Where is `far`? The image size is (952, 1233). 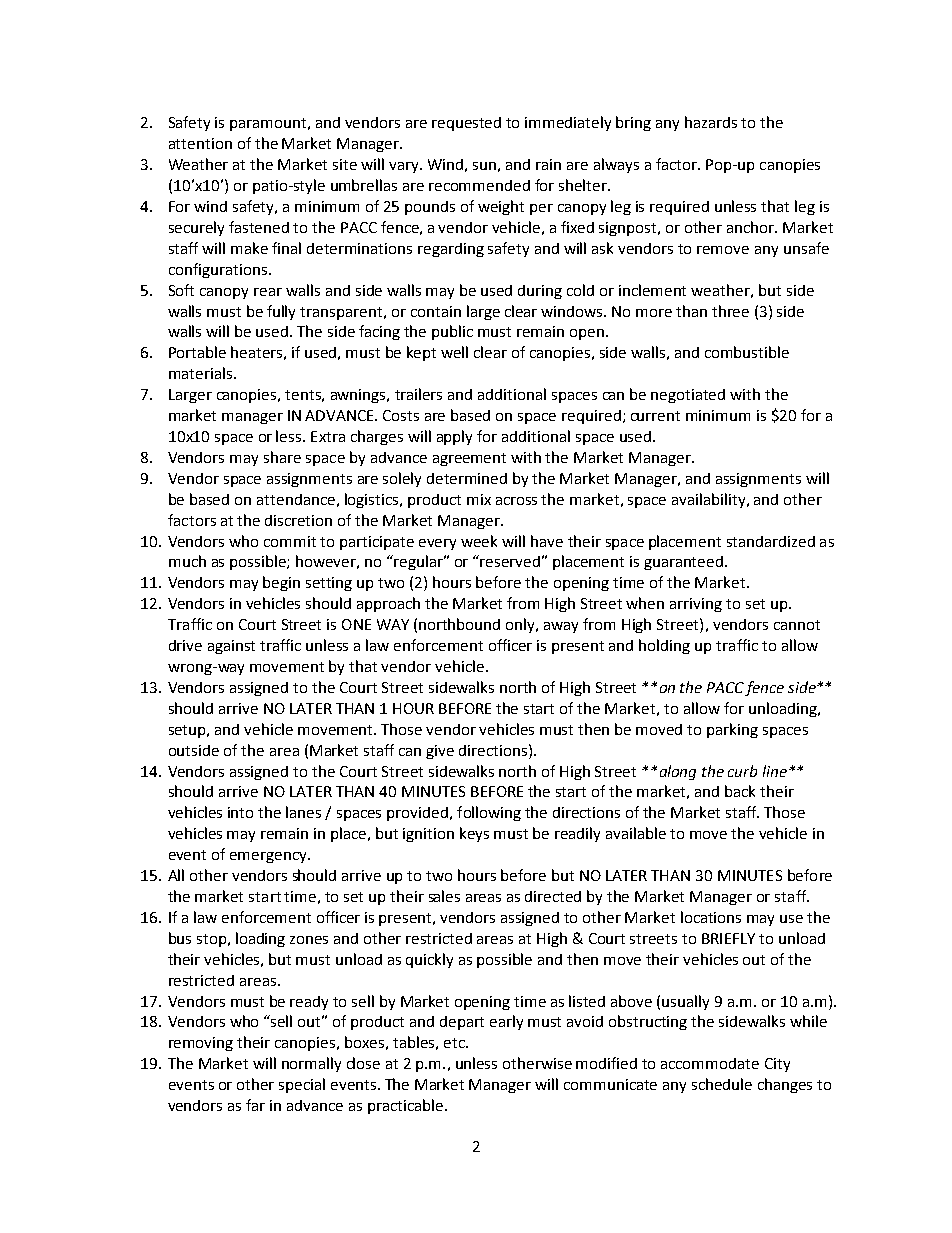 far is located at coordinates (255, 1105).
